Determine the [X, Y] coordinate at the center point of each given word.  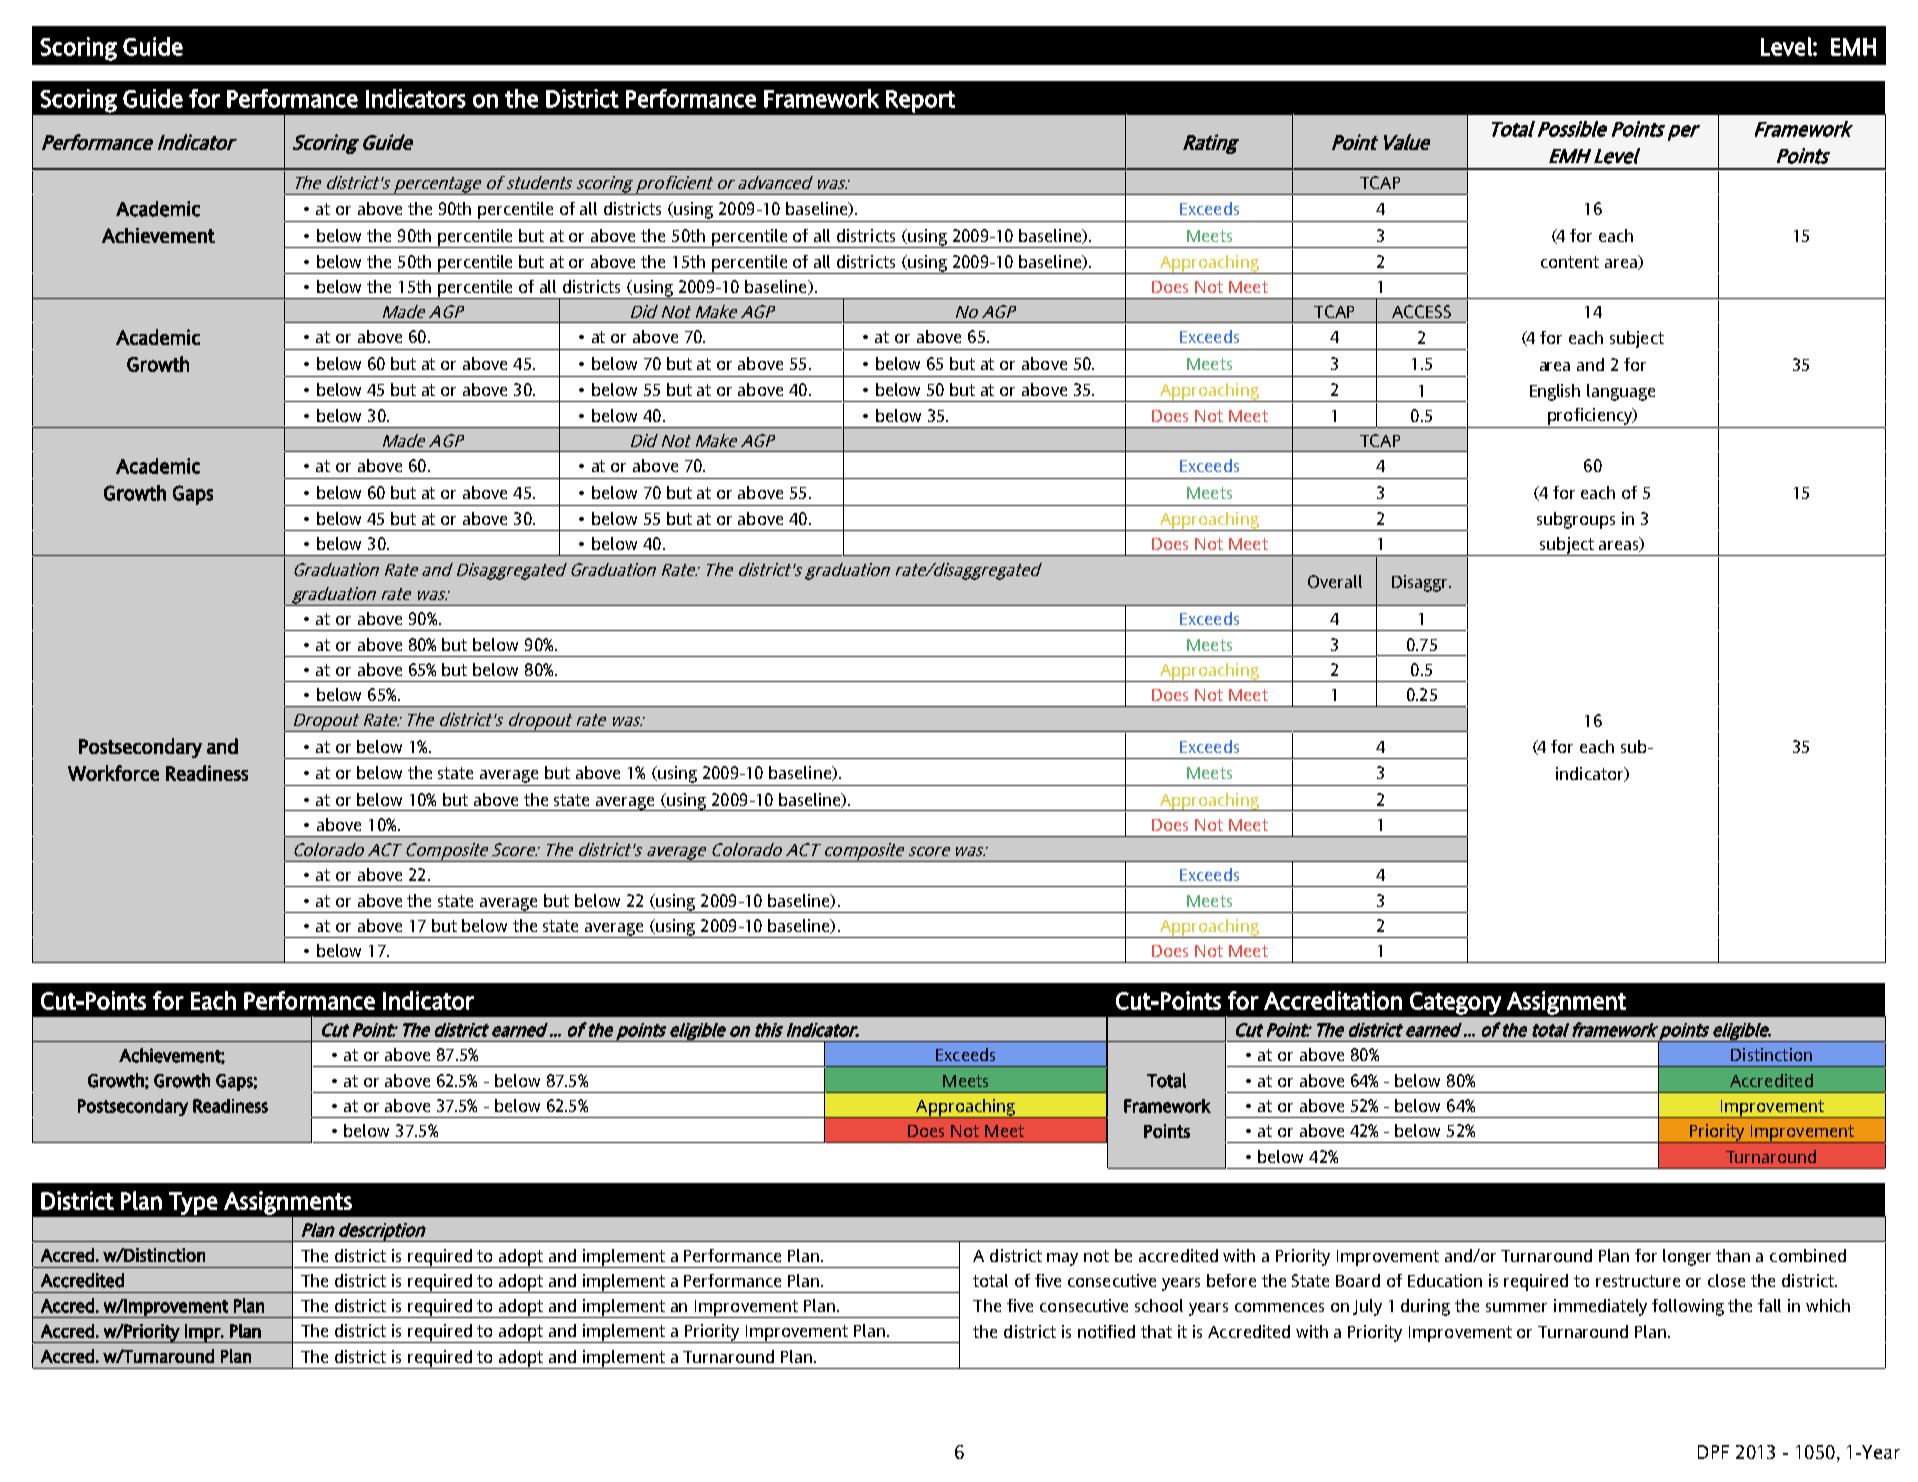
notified [1106, 1331]
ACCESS [1421, 311]
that [1156, 1331]
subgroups [1576, 520]
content [1570, 262]
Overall [1335, 581]
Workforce [113, 773]
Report [920, 101]
